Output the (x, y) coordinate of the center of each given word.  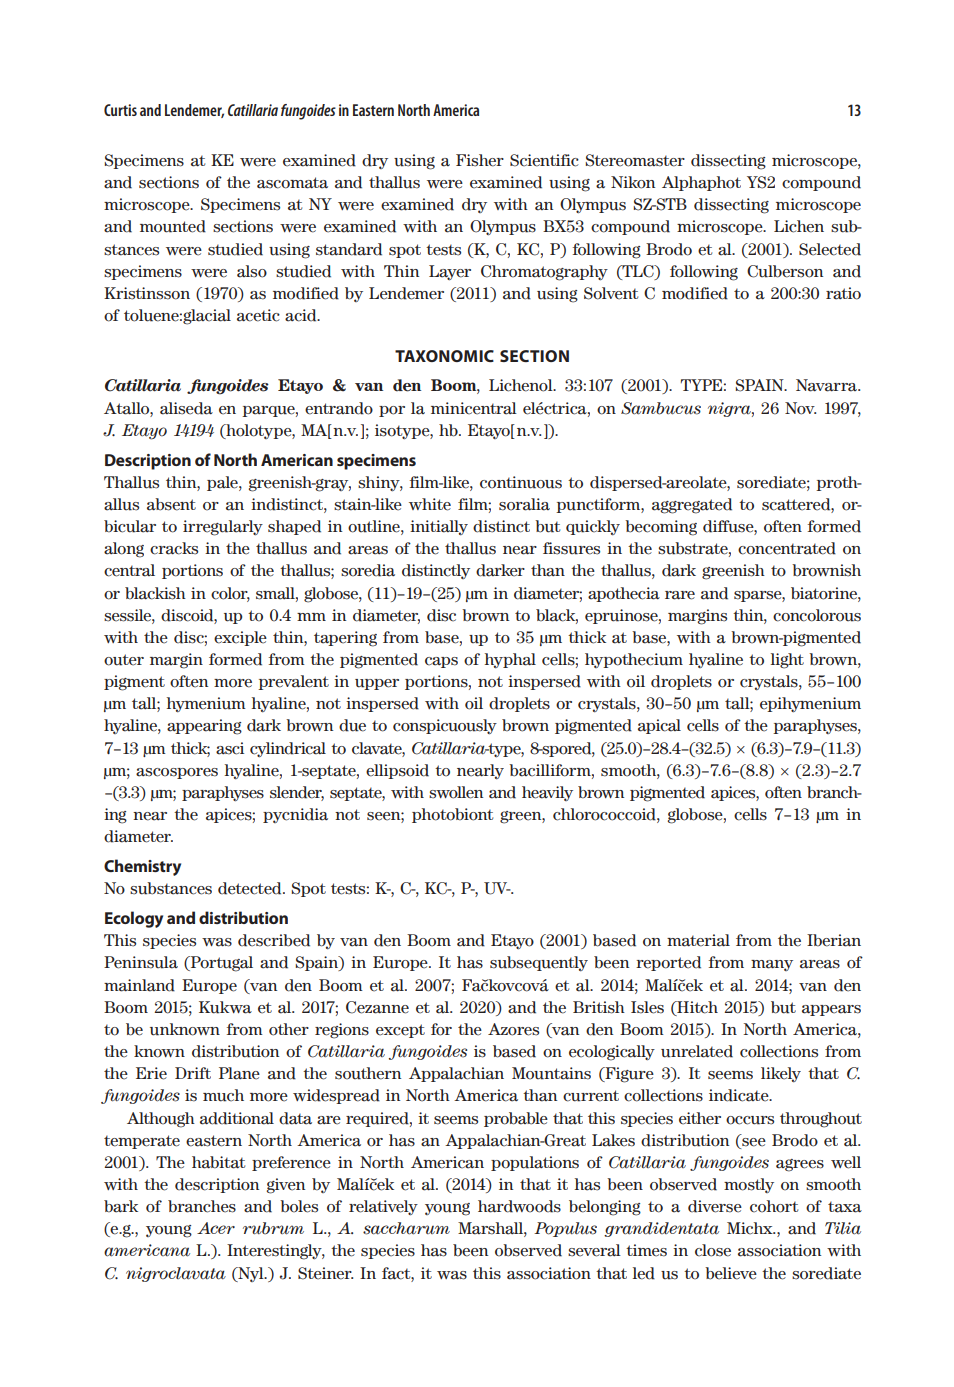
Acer (216, 1228)
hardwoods (519, 1206)
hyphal (510, 660)
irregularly (223, 528)
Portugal (220, 964)
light (787, 661)
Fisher (480, 160)
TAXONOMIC (444, 356)
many (772, 965)
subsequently (539, 963)
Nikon (633, 182)
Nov (800, 408)
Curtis (120, 110)
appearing (204, 727)
